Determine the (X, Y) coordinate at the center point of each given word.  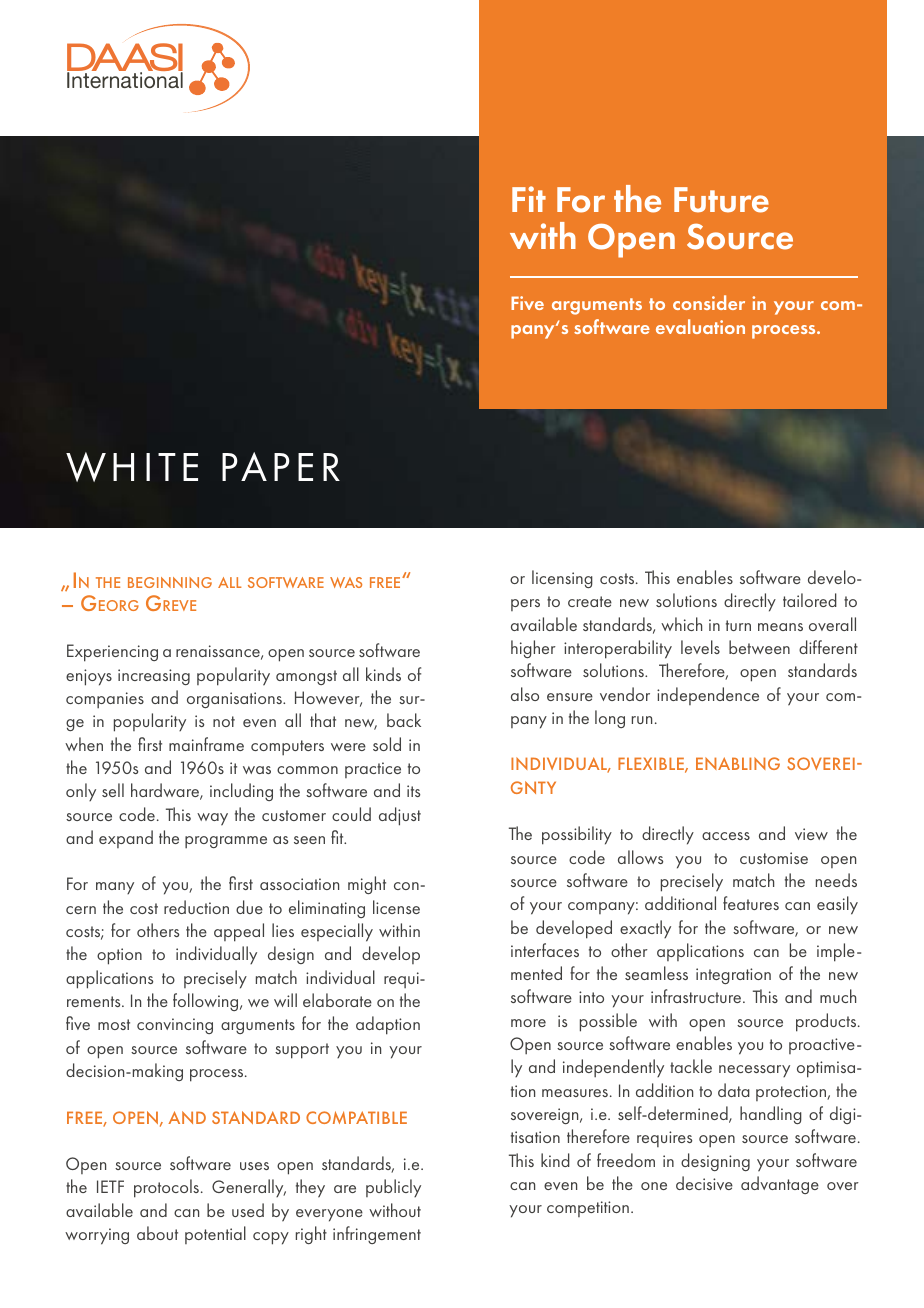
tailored (810, 600)
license (396, 907)
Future (721, 200)
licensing (562, 579)
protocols (166, 1188)
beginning (170, 582)
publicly (393, 1188)
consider (709, 302)
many (115, 888)
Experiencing (112, 653)
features (751, 903)
